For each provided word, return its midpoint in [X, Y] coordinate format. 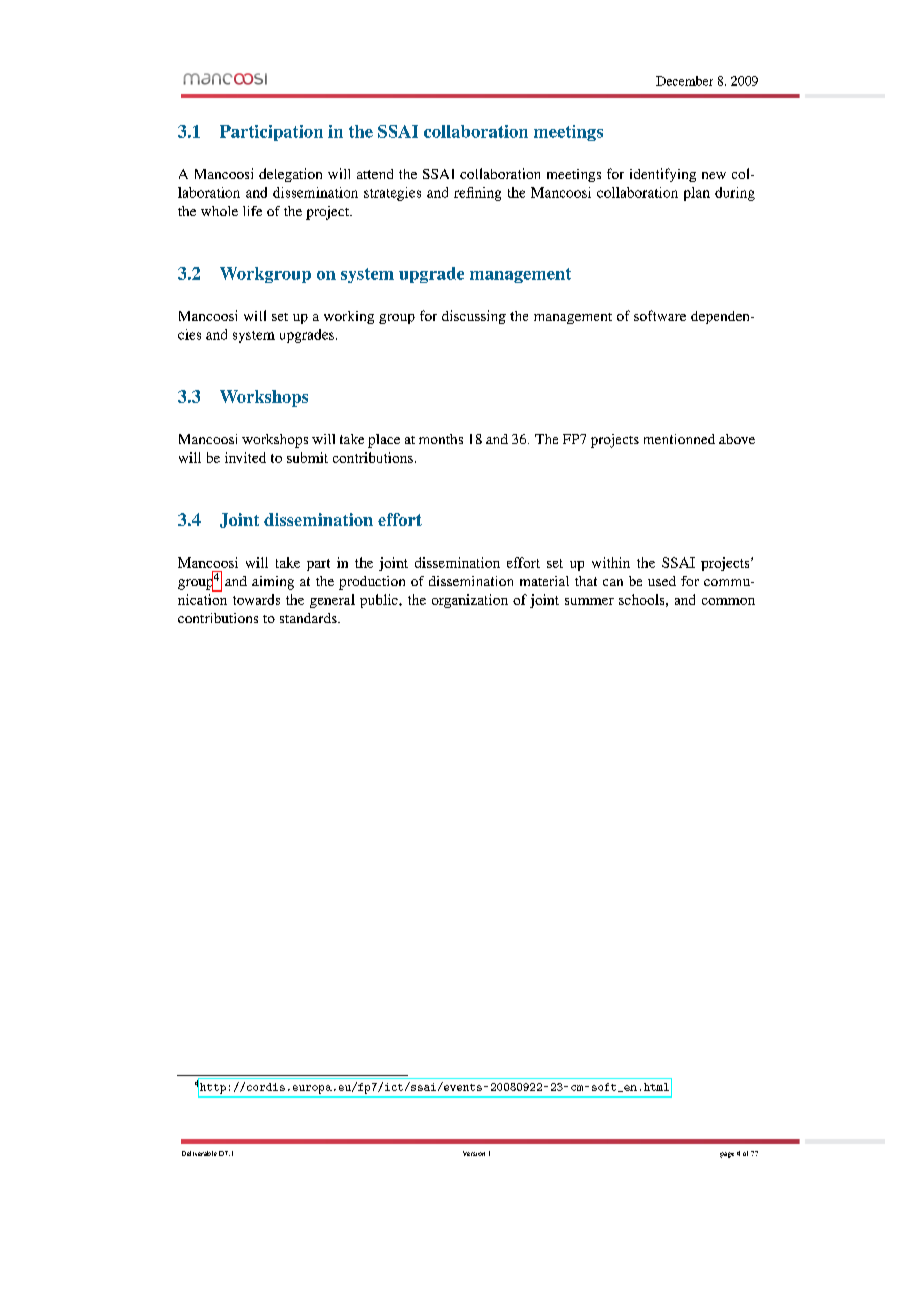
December [684, 81]
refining [477, 194]
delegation [290, 175]
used [662, 581]
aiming [273, 583]
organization [470, 601]
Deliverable [199, 1153]
